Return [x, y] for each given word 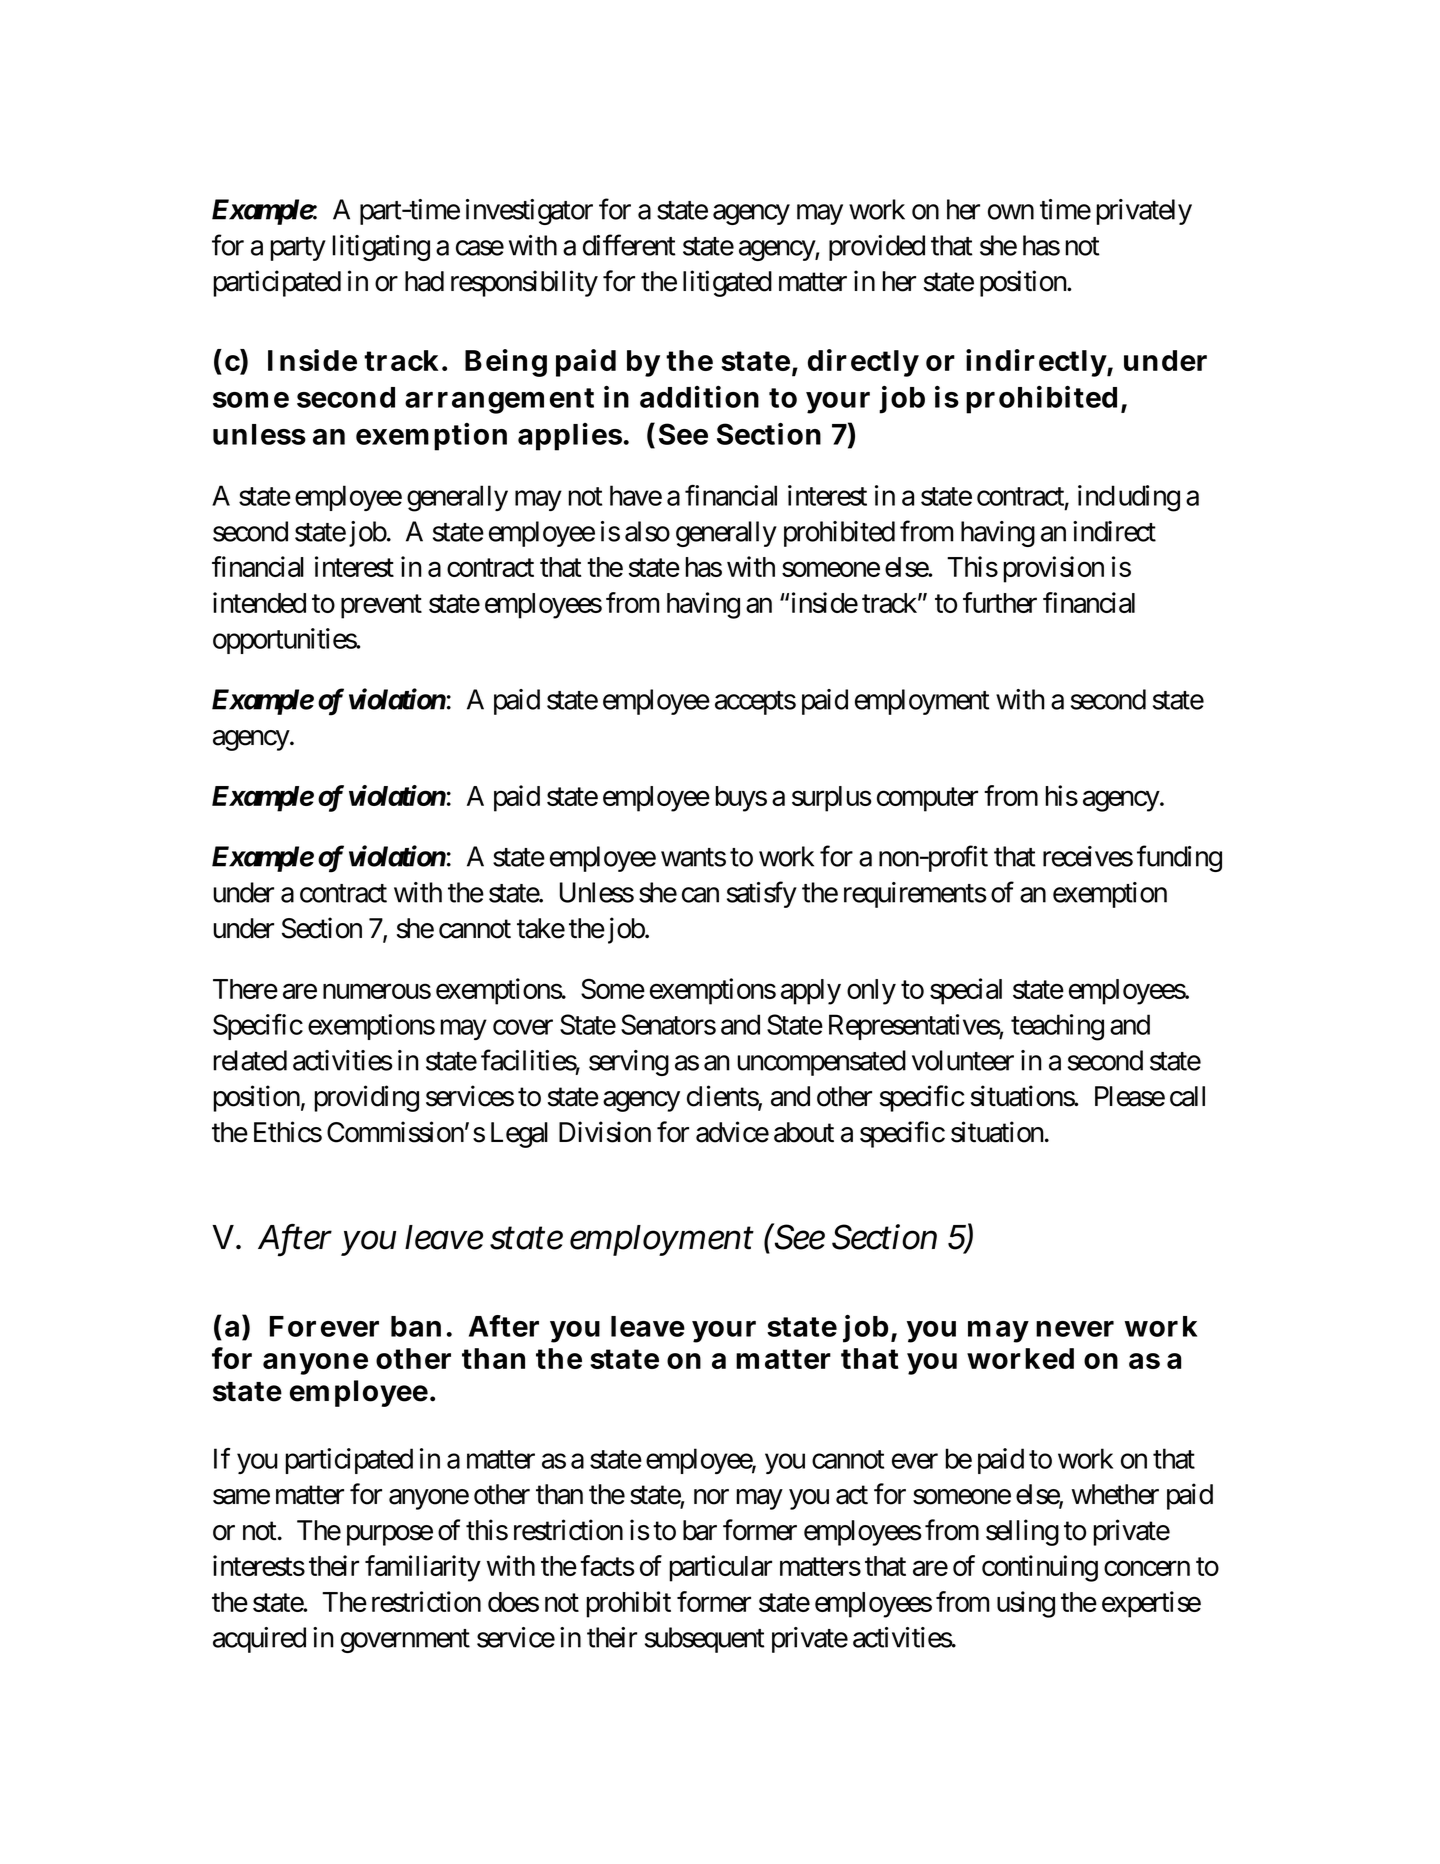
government [405, 1641]
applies [570, 437]
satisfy [762, 894]
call [1187, 1096]
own [1011, 212]
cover [523, 1027]
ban [416, 1326]
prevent [381, 607]
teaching [1057, 1027]
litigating [381, 248]
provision [1053, 569]
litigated [727, 283]
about [804, 1132]
